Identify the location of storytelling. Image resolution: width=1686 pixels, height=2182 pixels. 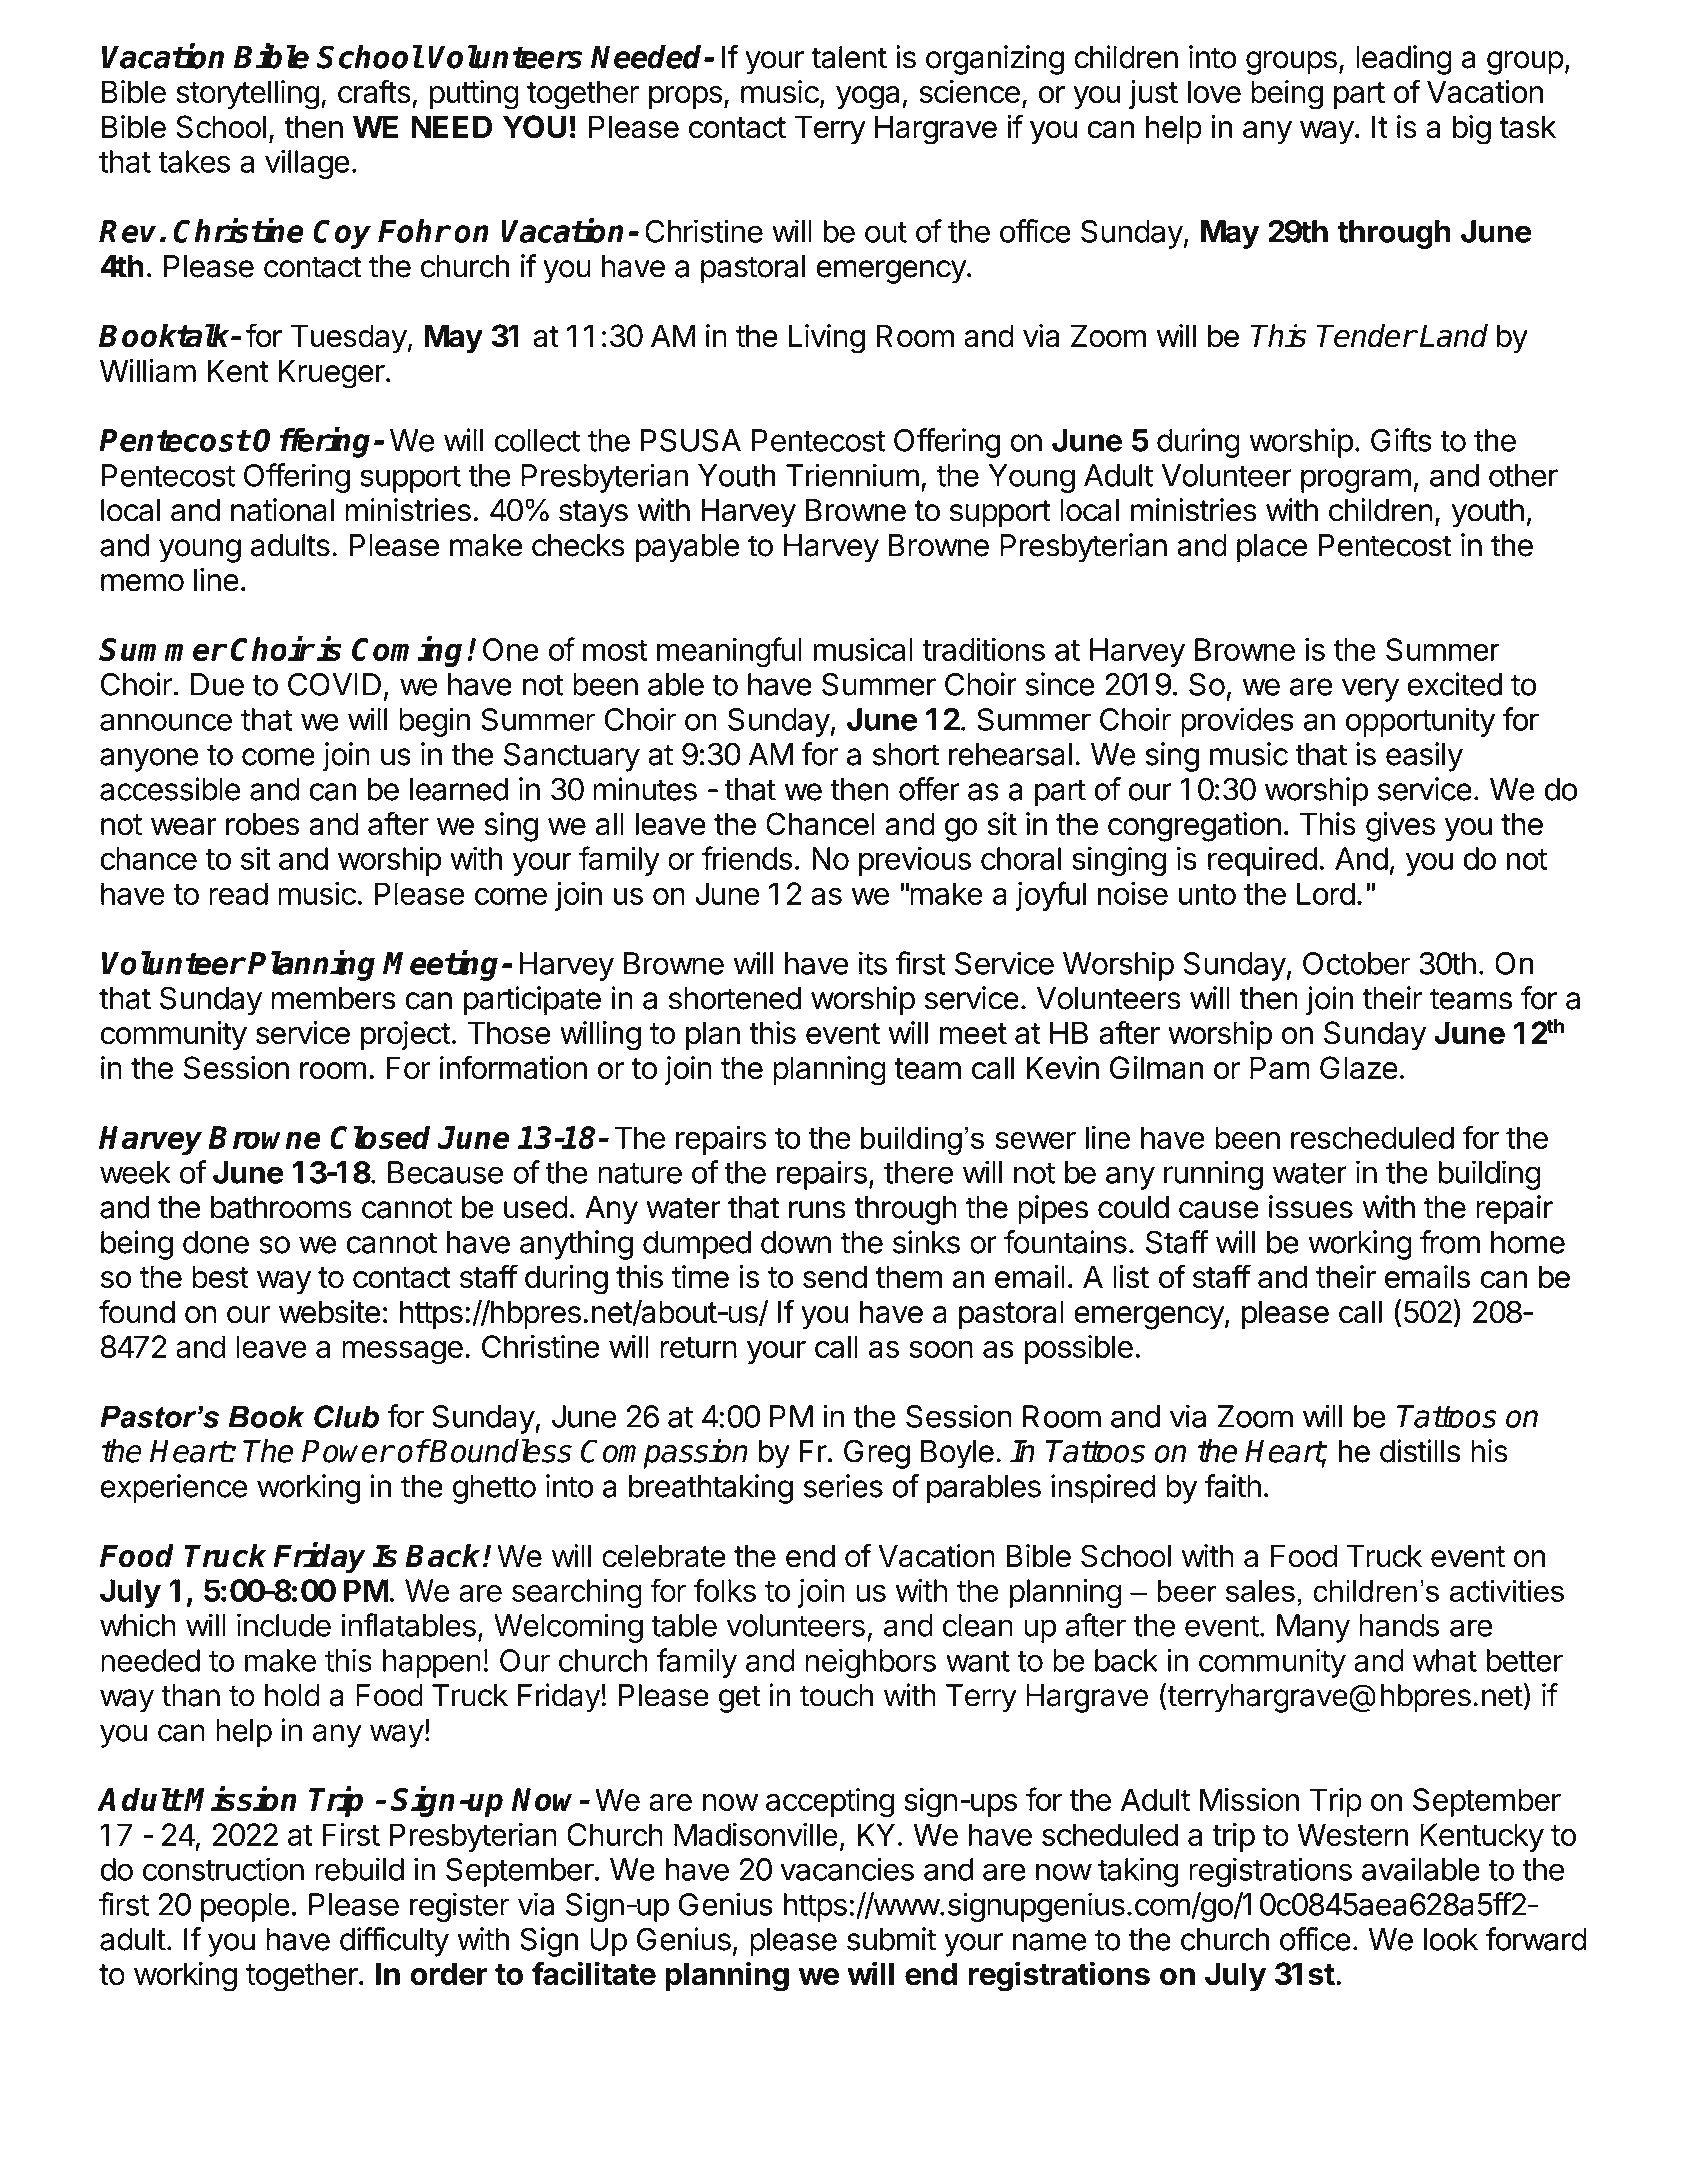
(247, 95).
